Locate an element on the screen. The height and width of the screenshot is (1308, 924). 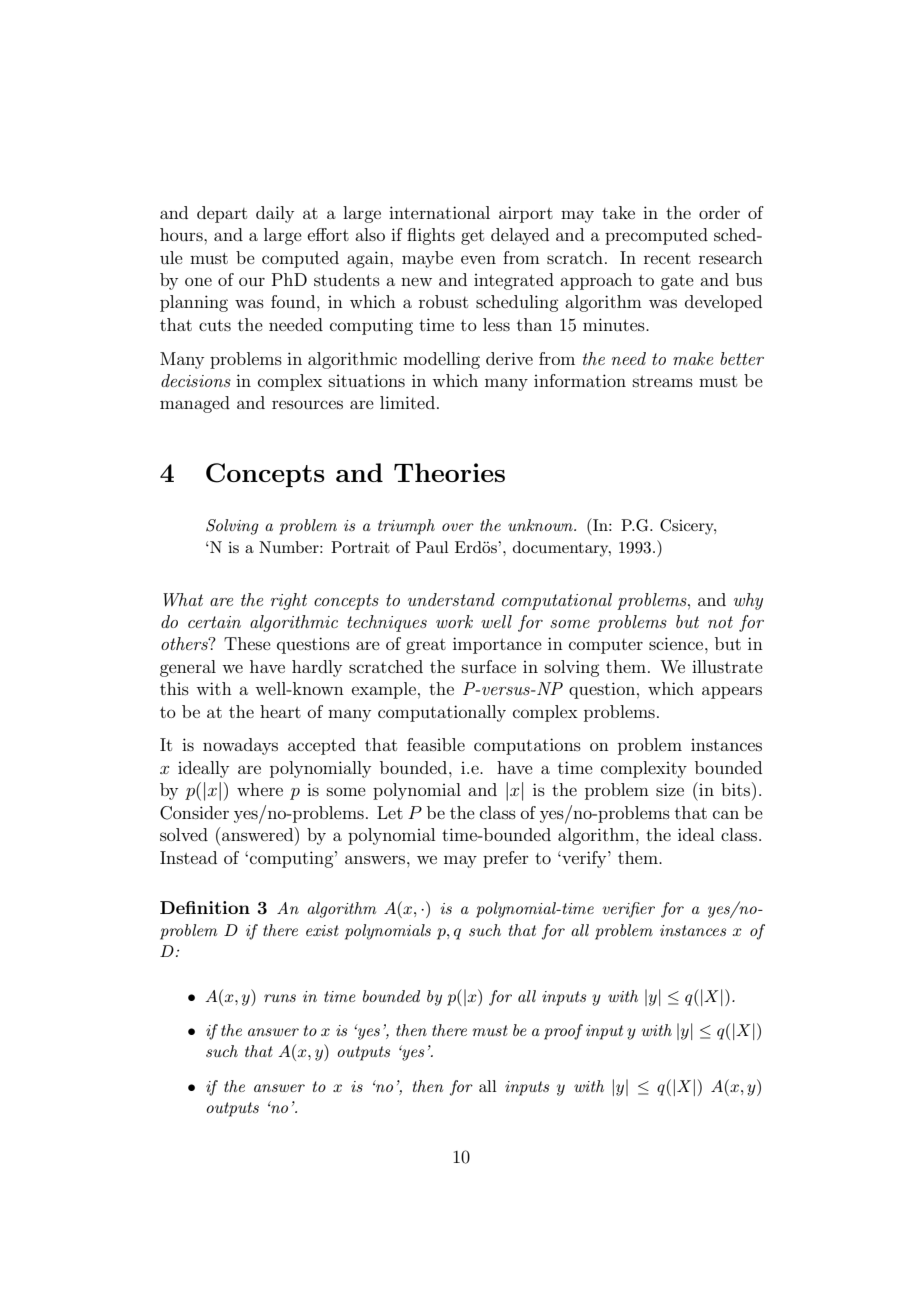
size is located at coordinates (670, 789).
